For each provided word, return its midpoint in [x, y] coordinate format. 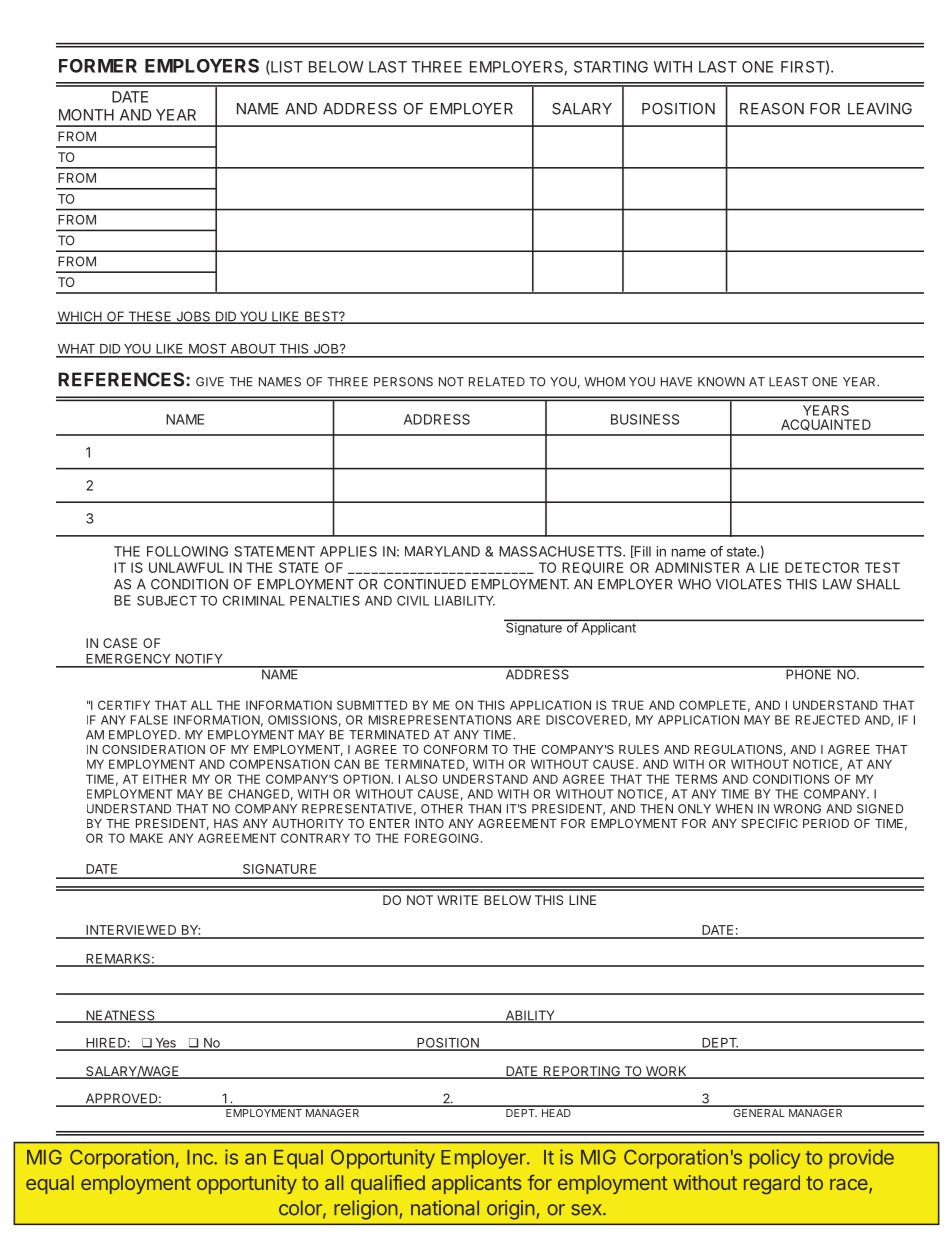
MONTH [86, 115]
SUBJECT [167, 601]
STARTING [611, 67]
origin [511, 1210]
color [301, 1209]
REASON [772, 109]
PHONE [809, 673]
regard [772, 1184]
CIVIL [413, 601]
